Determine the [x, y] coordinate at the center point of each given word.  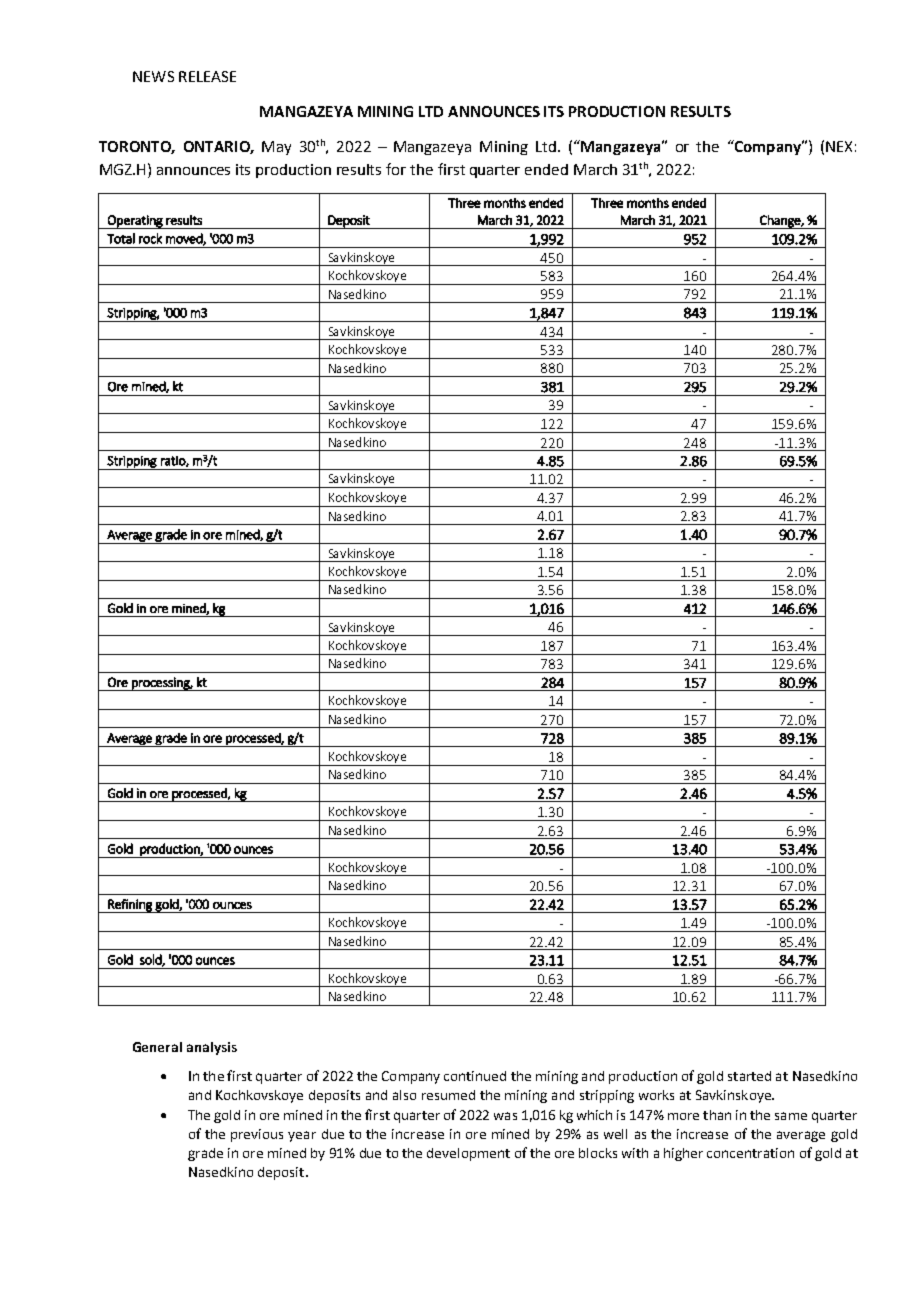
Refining [130, 906]
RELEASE [207, 76]
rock [150, 238]
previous [257, 1135]
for [396, 169]
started [749, 1076]
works [656, 1095]
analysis [212, 1048]
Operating [135, 222]
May [276, 148]
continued [475, 1076]
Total [121, 238]
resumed [448, 1095]
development [468, 1154]
